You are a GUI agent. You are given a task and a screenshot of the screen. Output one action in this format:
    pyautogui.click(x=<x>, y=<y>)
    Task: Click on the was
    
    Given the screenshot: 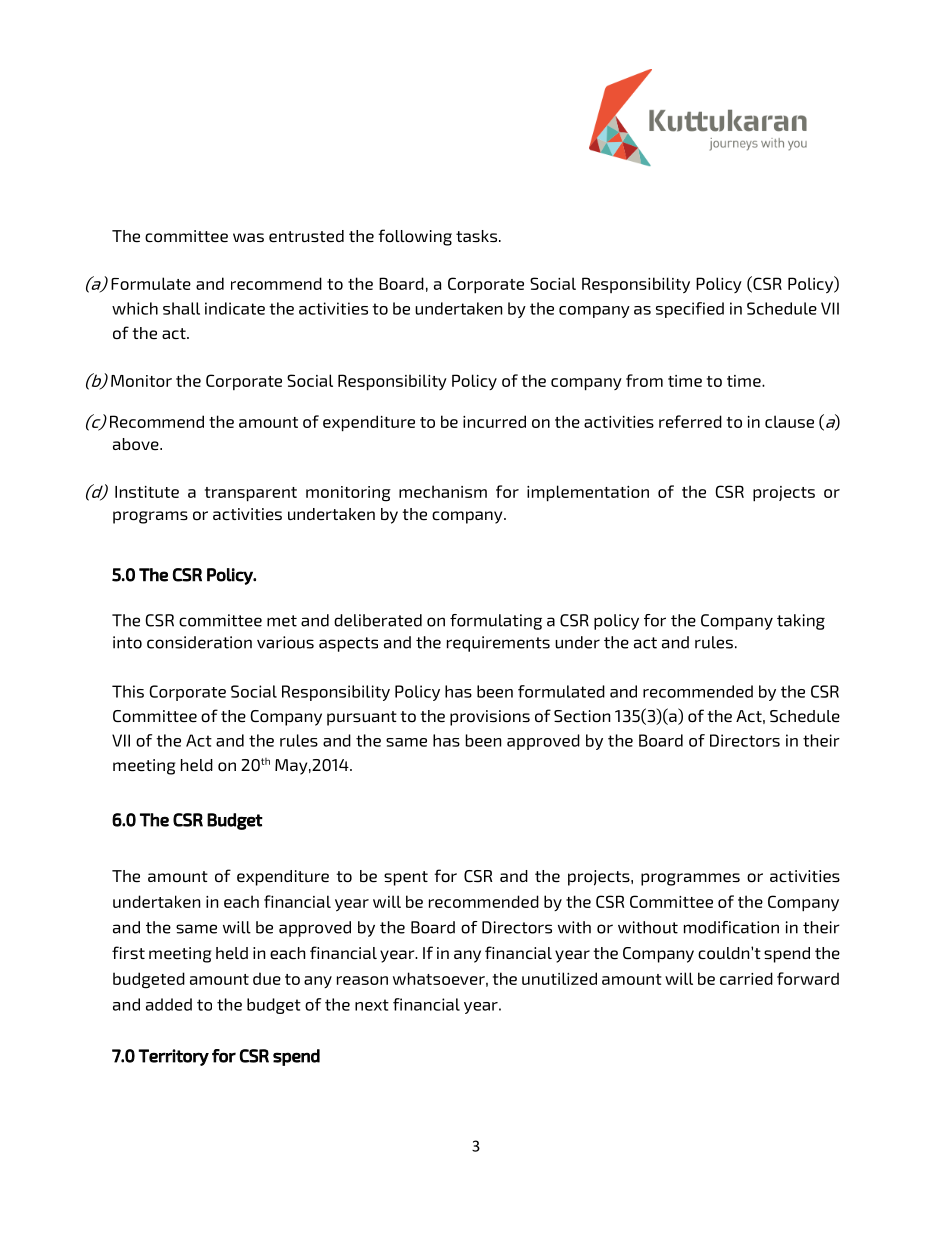 What is the action you would take?
    pyautogui.click(x=248, y=237)
